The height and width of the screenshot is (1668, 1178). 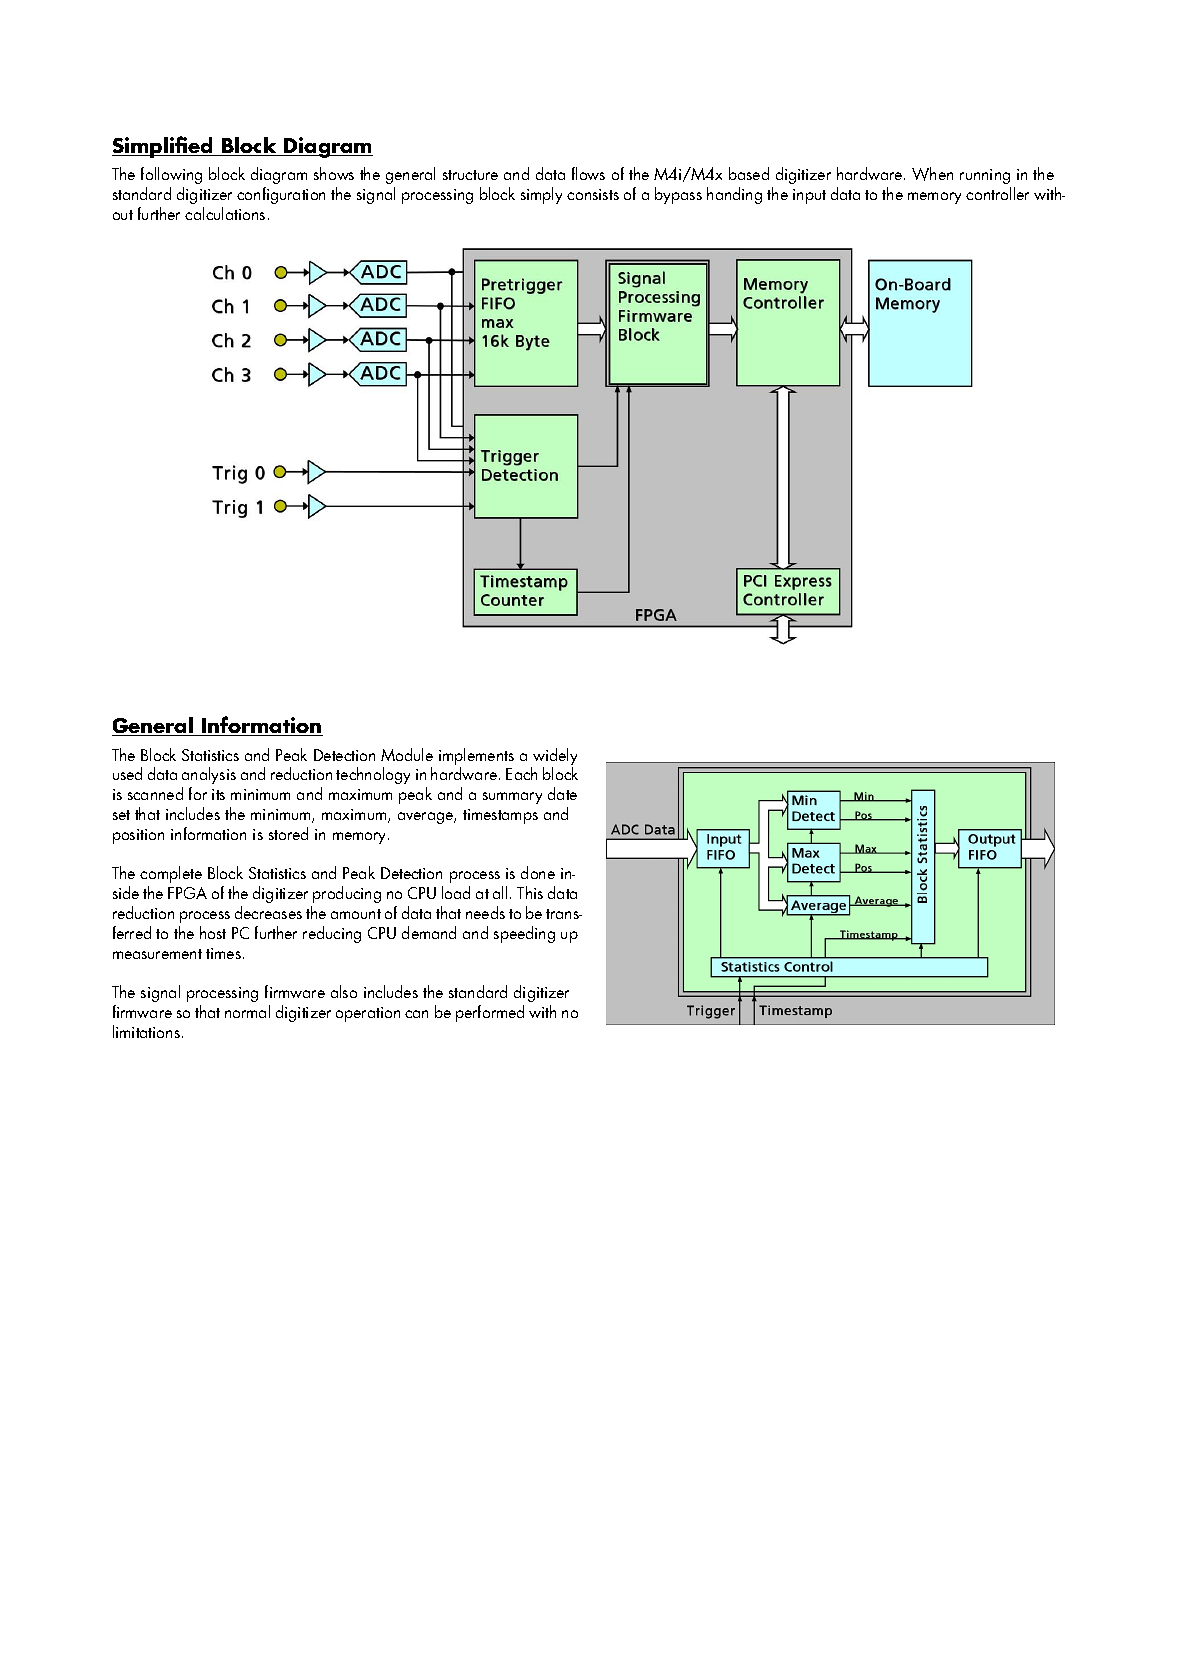 I want to click on following, so click(x=171, y=175).
